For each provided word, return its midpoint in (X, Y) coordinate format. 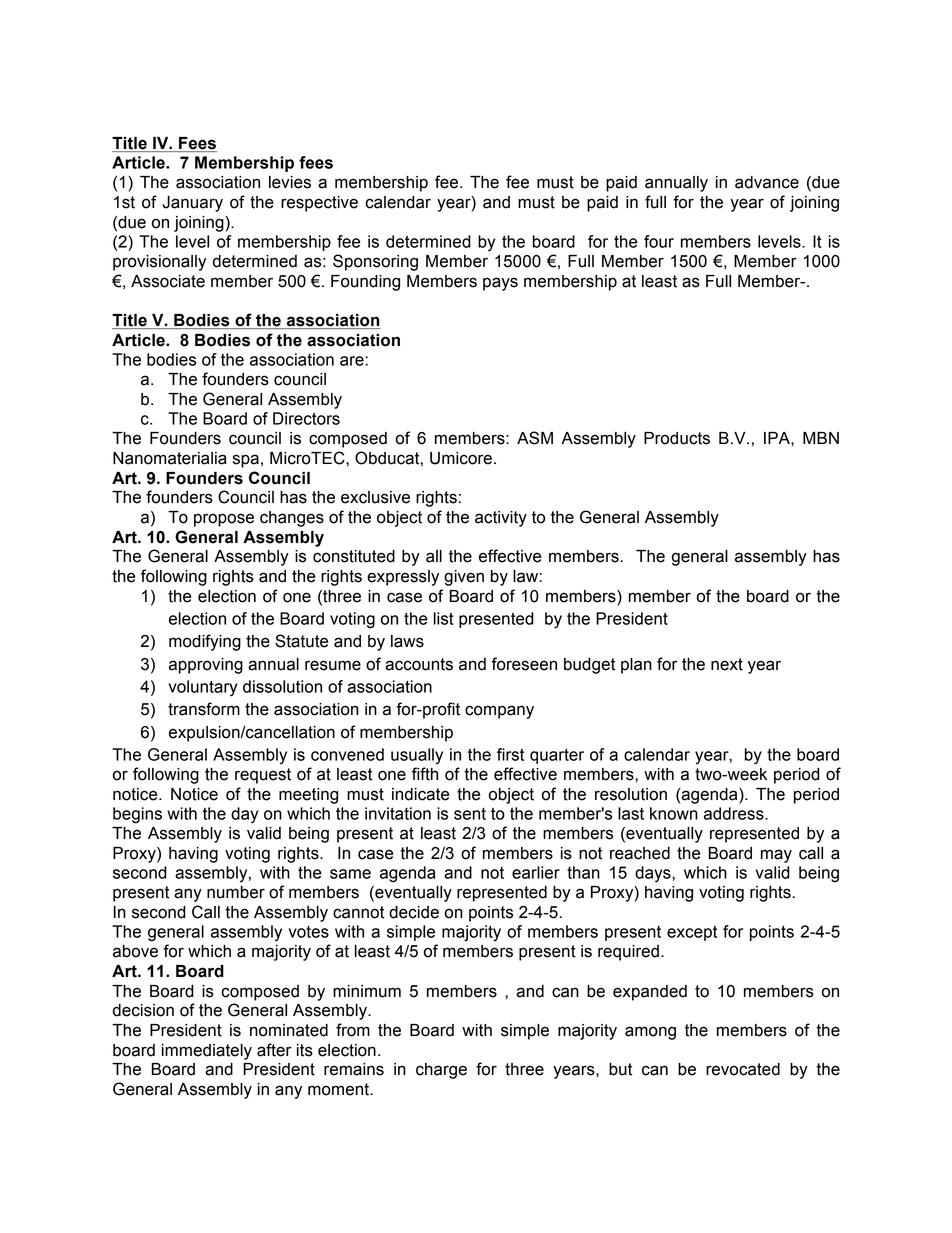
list (444, 618)
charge (441, 1071)
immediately (207, 1052)
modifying (205, 642)
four (659, 241)
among (650, 1033)
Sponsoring (375, 262)
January (192, 204)
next (727, 664)
